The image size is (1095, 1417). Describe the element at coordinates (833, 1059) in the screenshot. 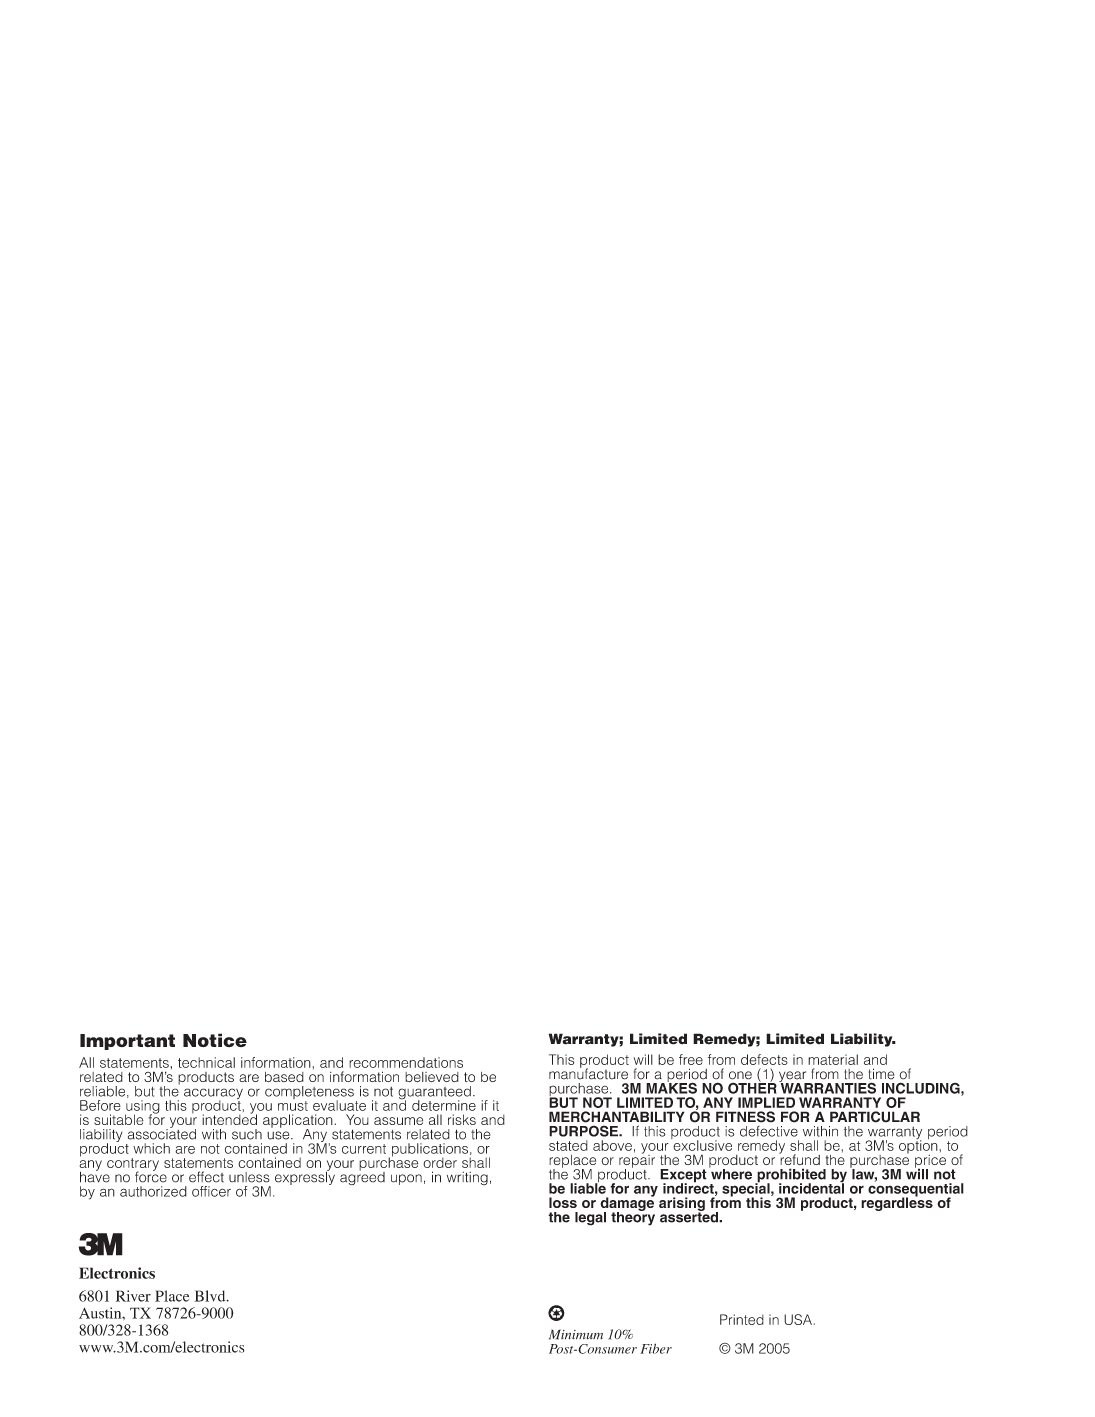

I see `material` at that location.
